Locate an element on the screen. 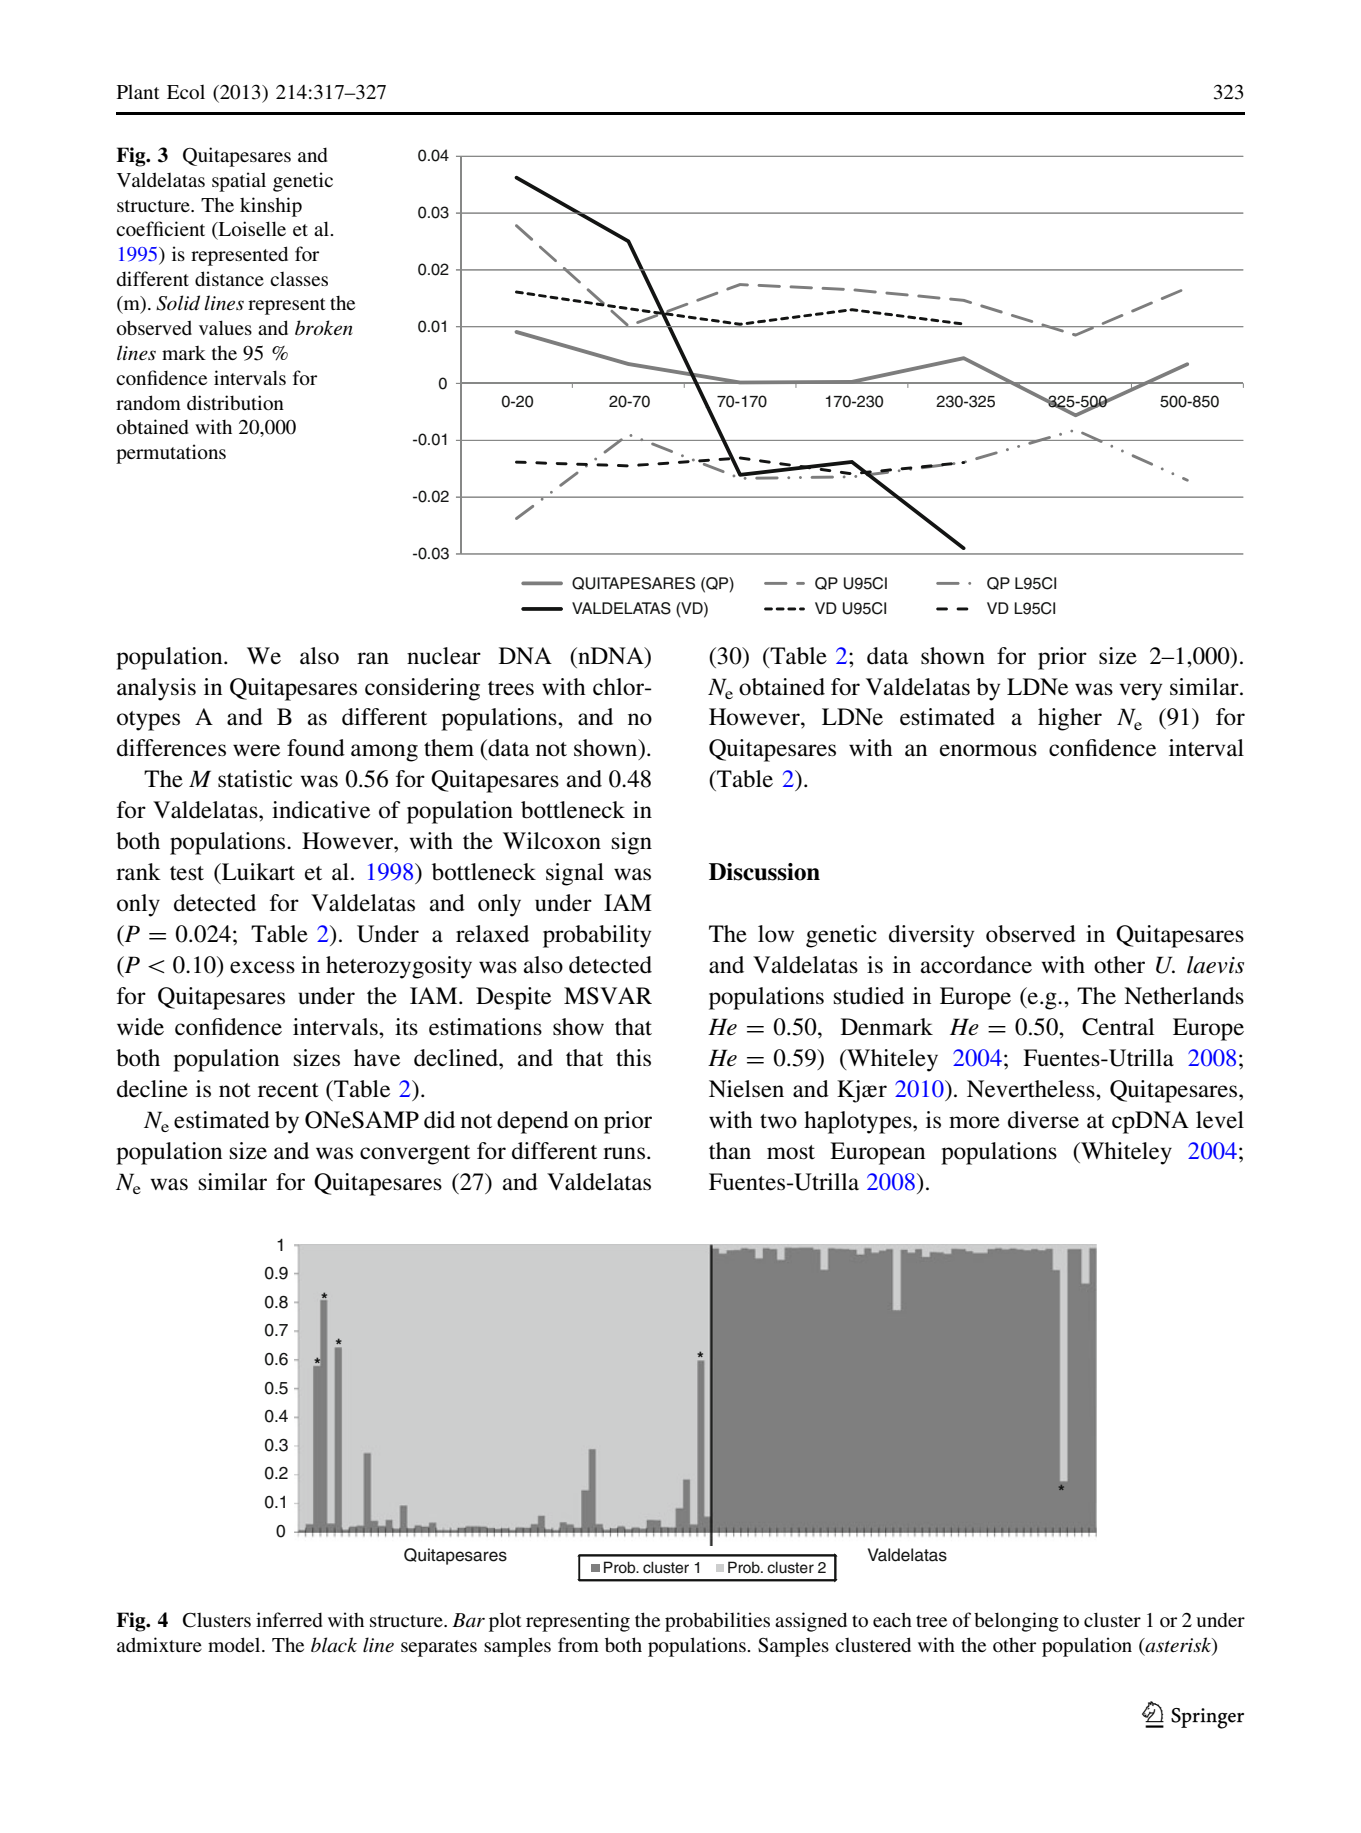 The image size is (1361, 1833). very is located at coordinates (1140, 692).
